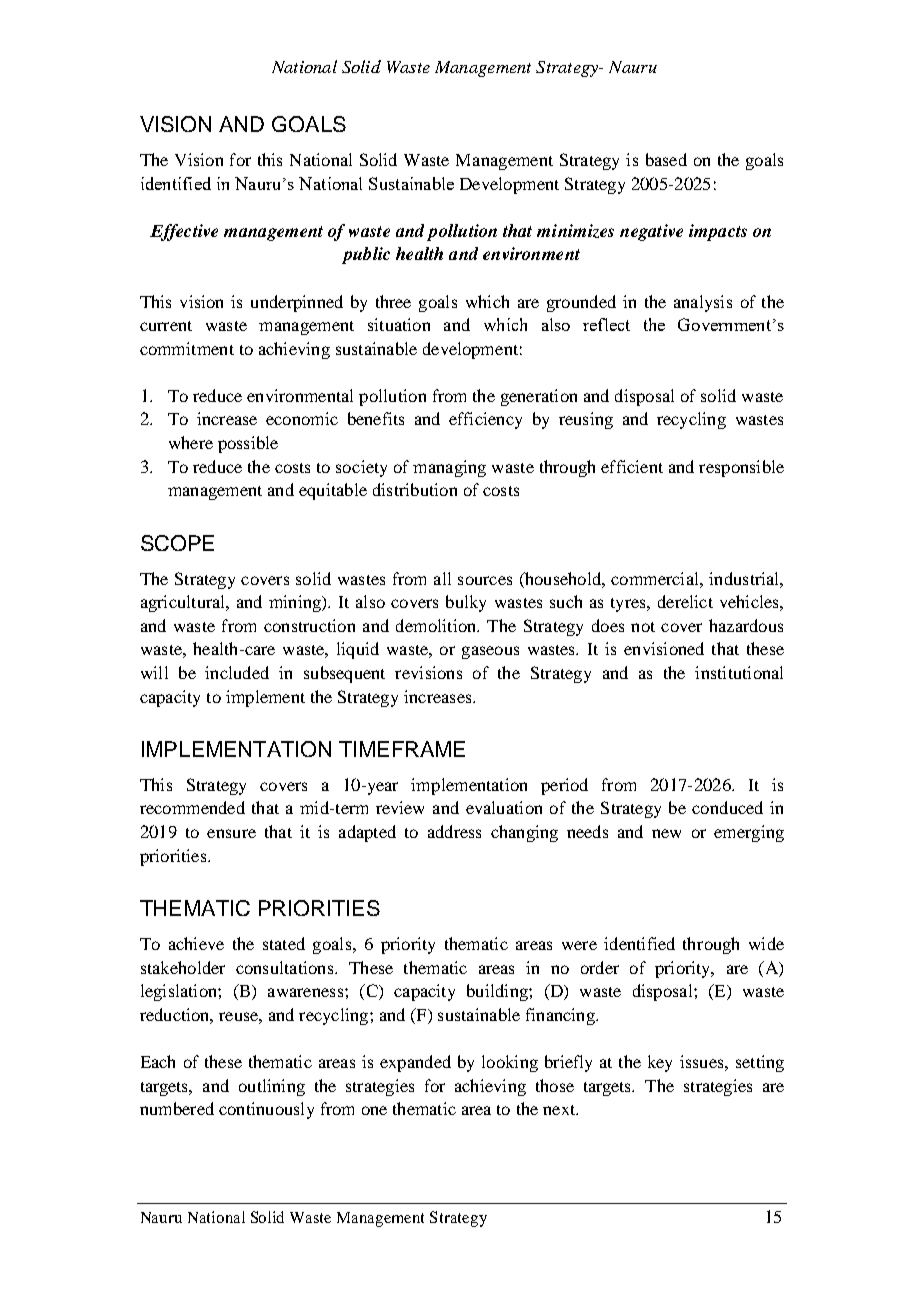 The width and height of the screenshot is (924, 1308). I want to click on Effective, so click(184, 232).
